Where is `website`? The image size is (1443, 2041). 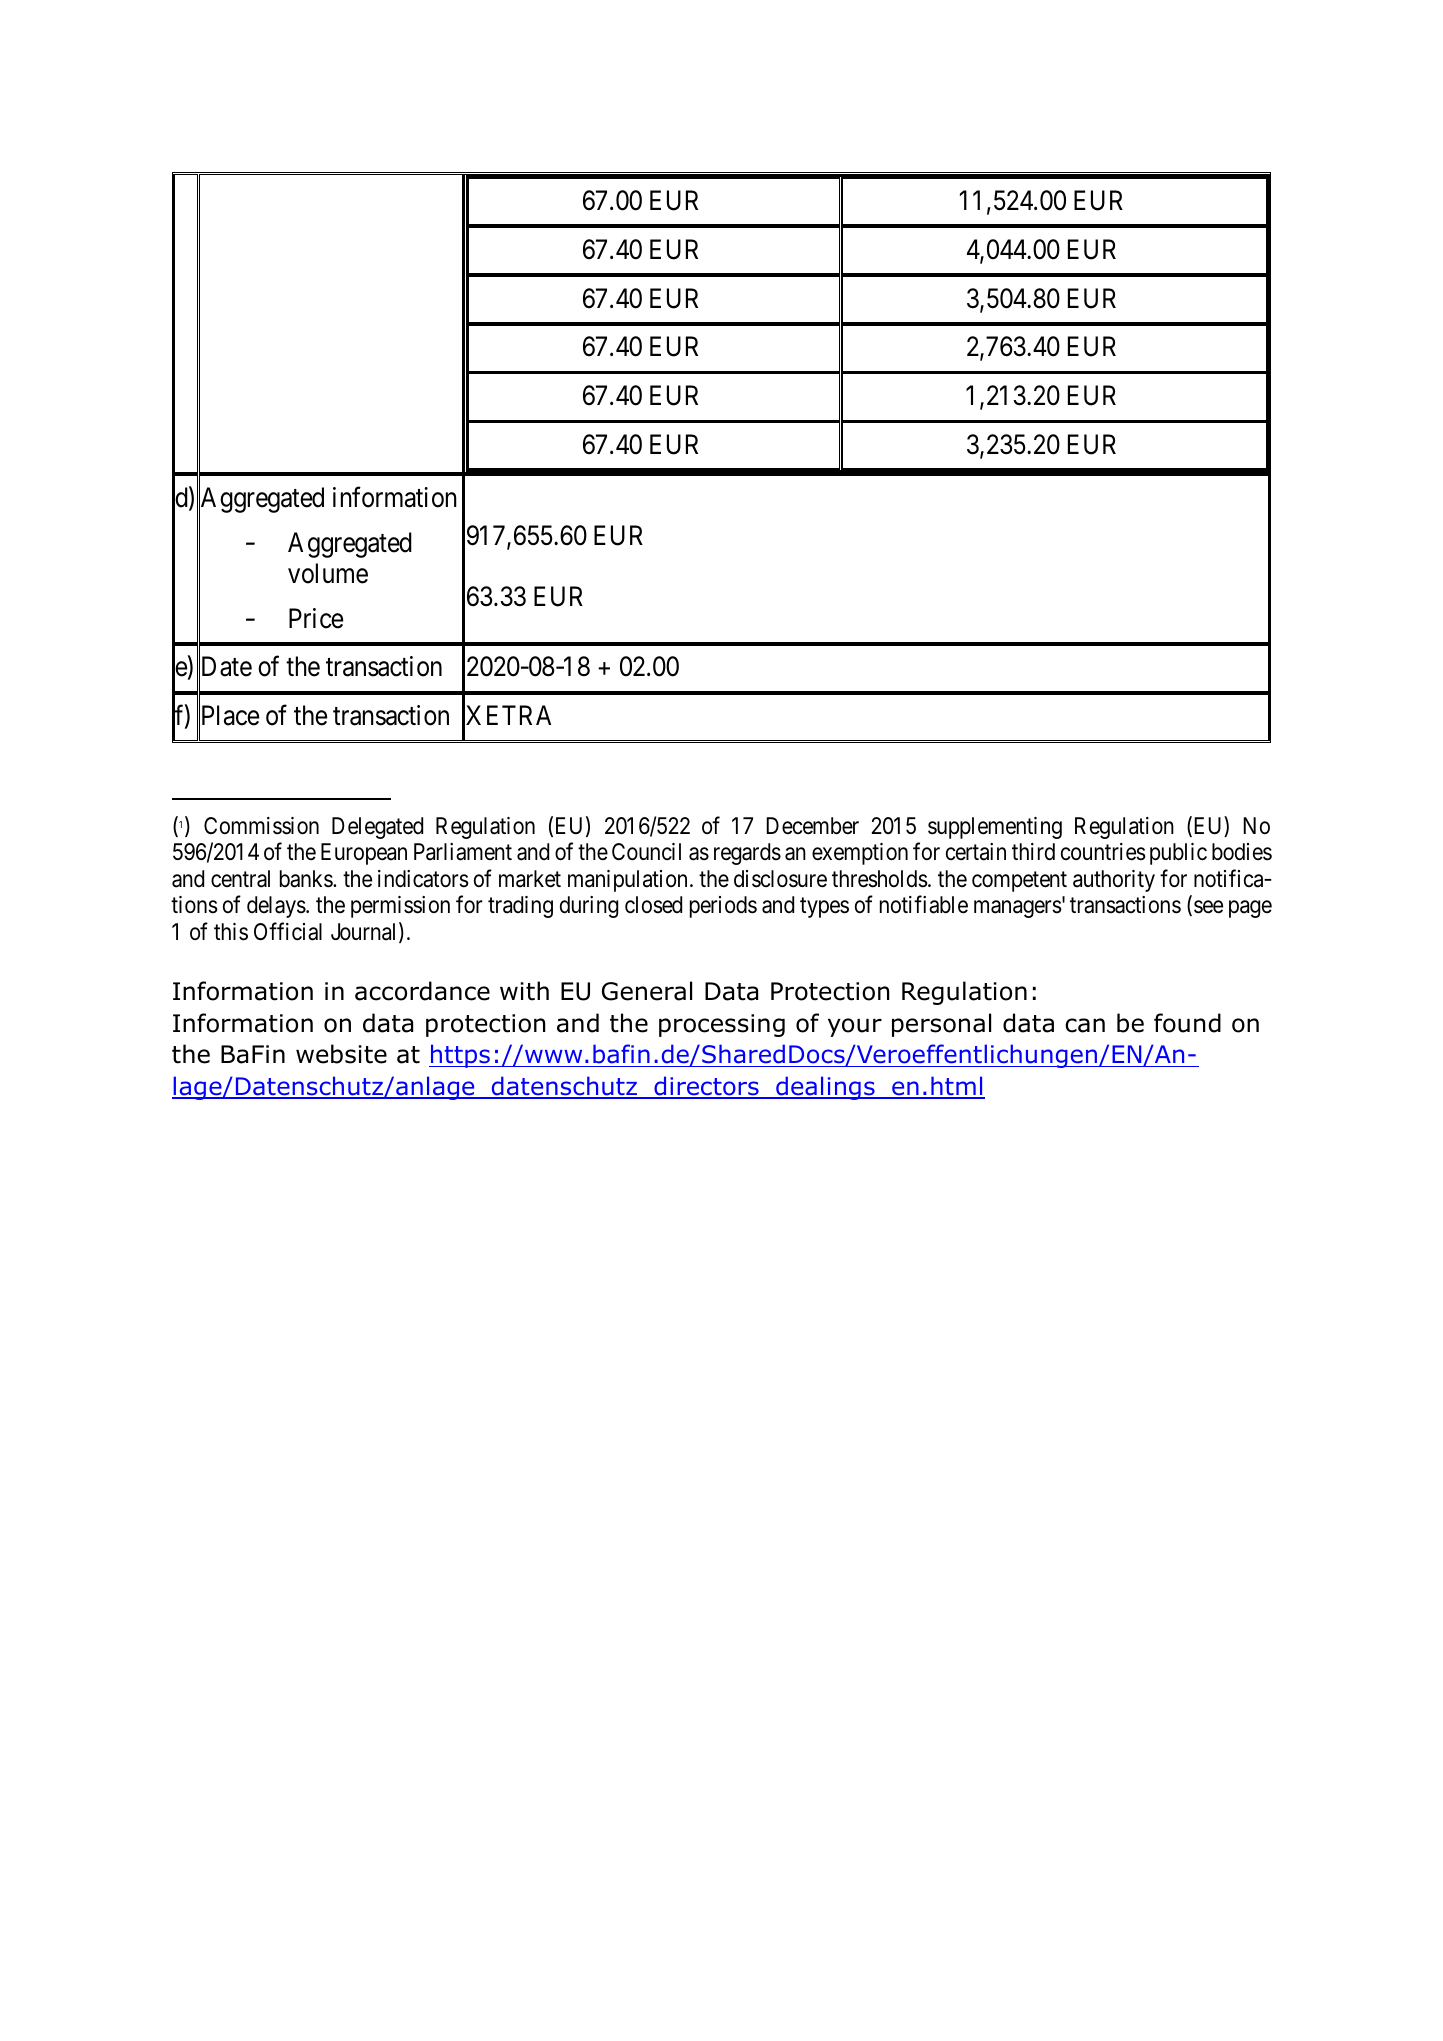
website is located at coordinates (341, 1054).
